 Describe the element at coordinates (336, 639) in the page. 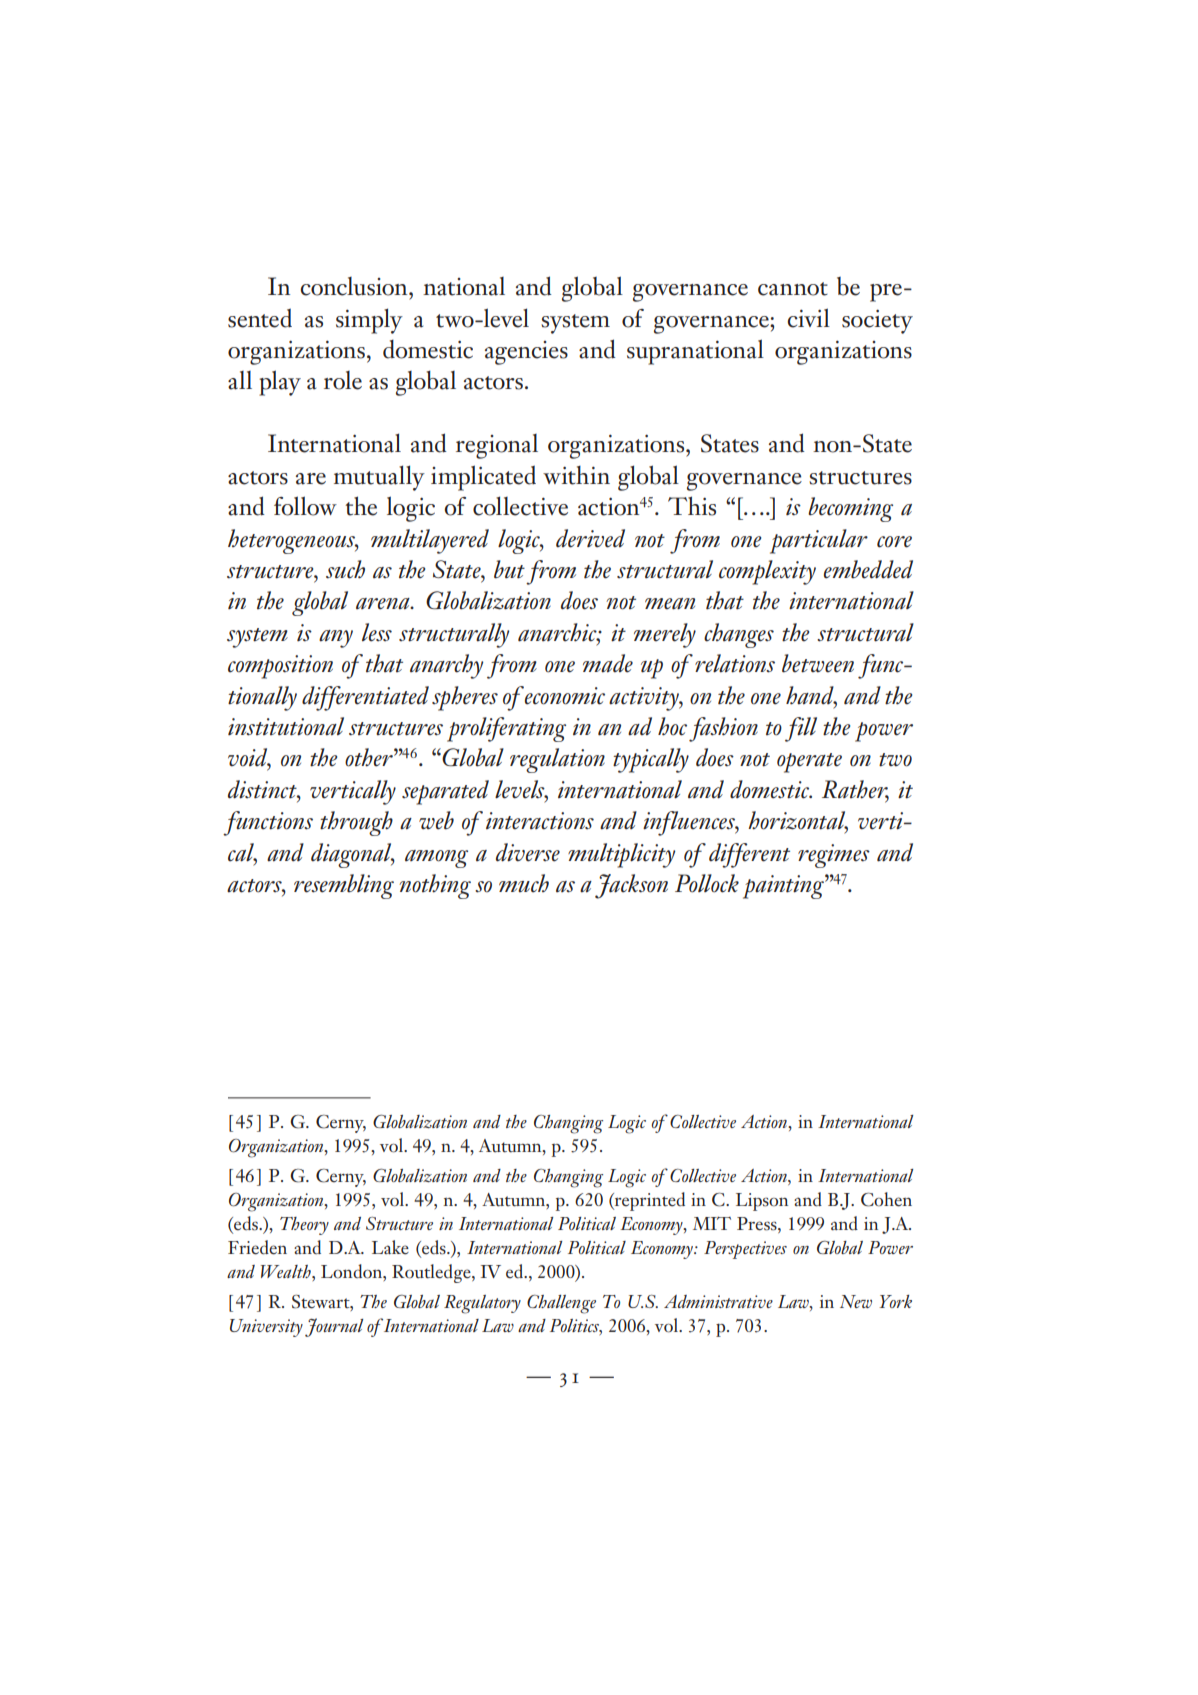

I see `any` at that location.
